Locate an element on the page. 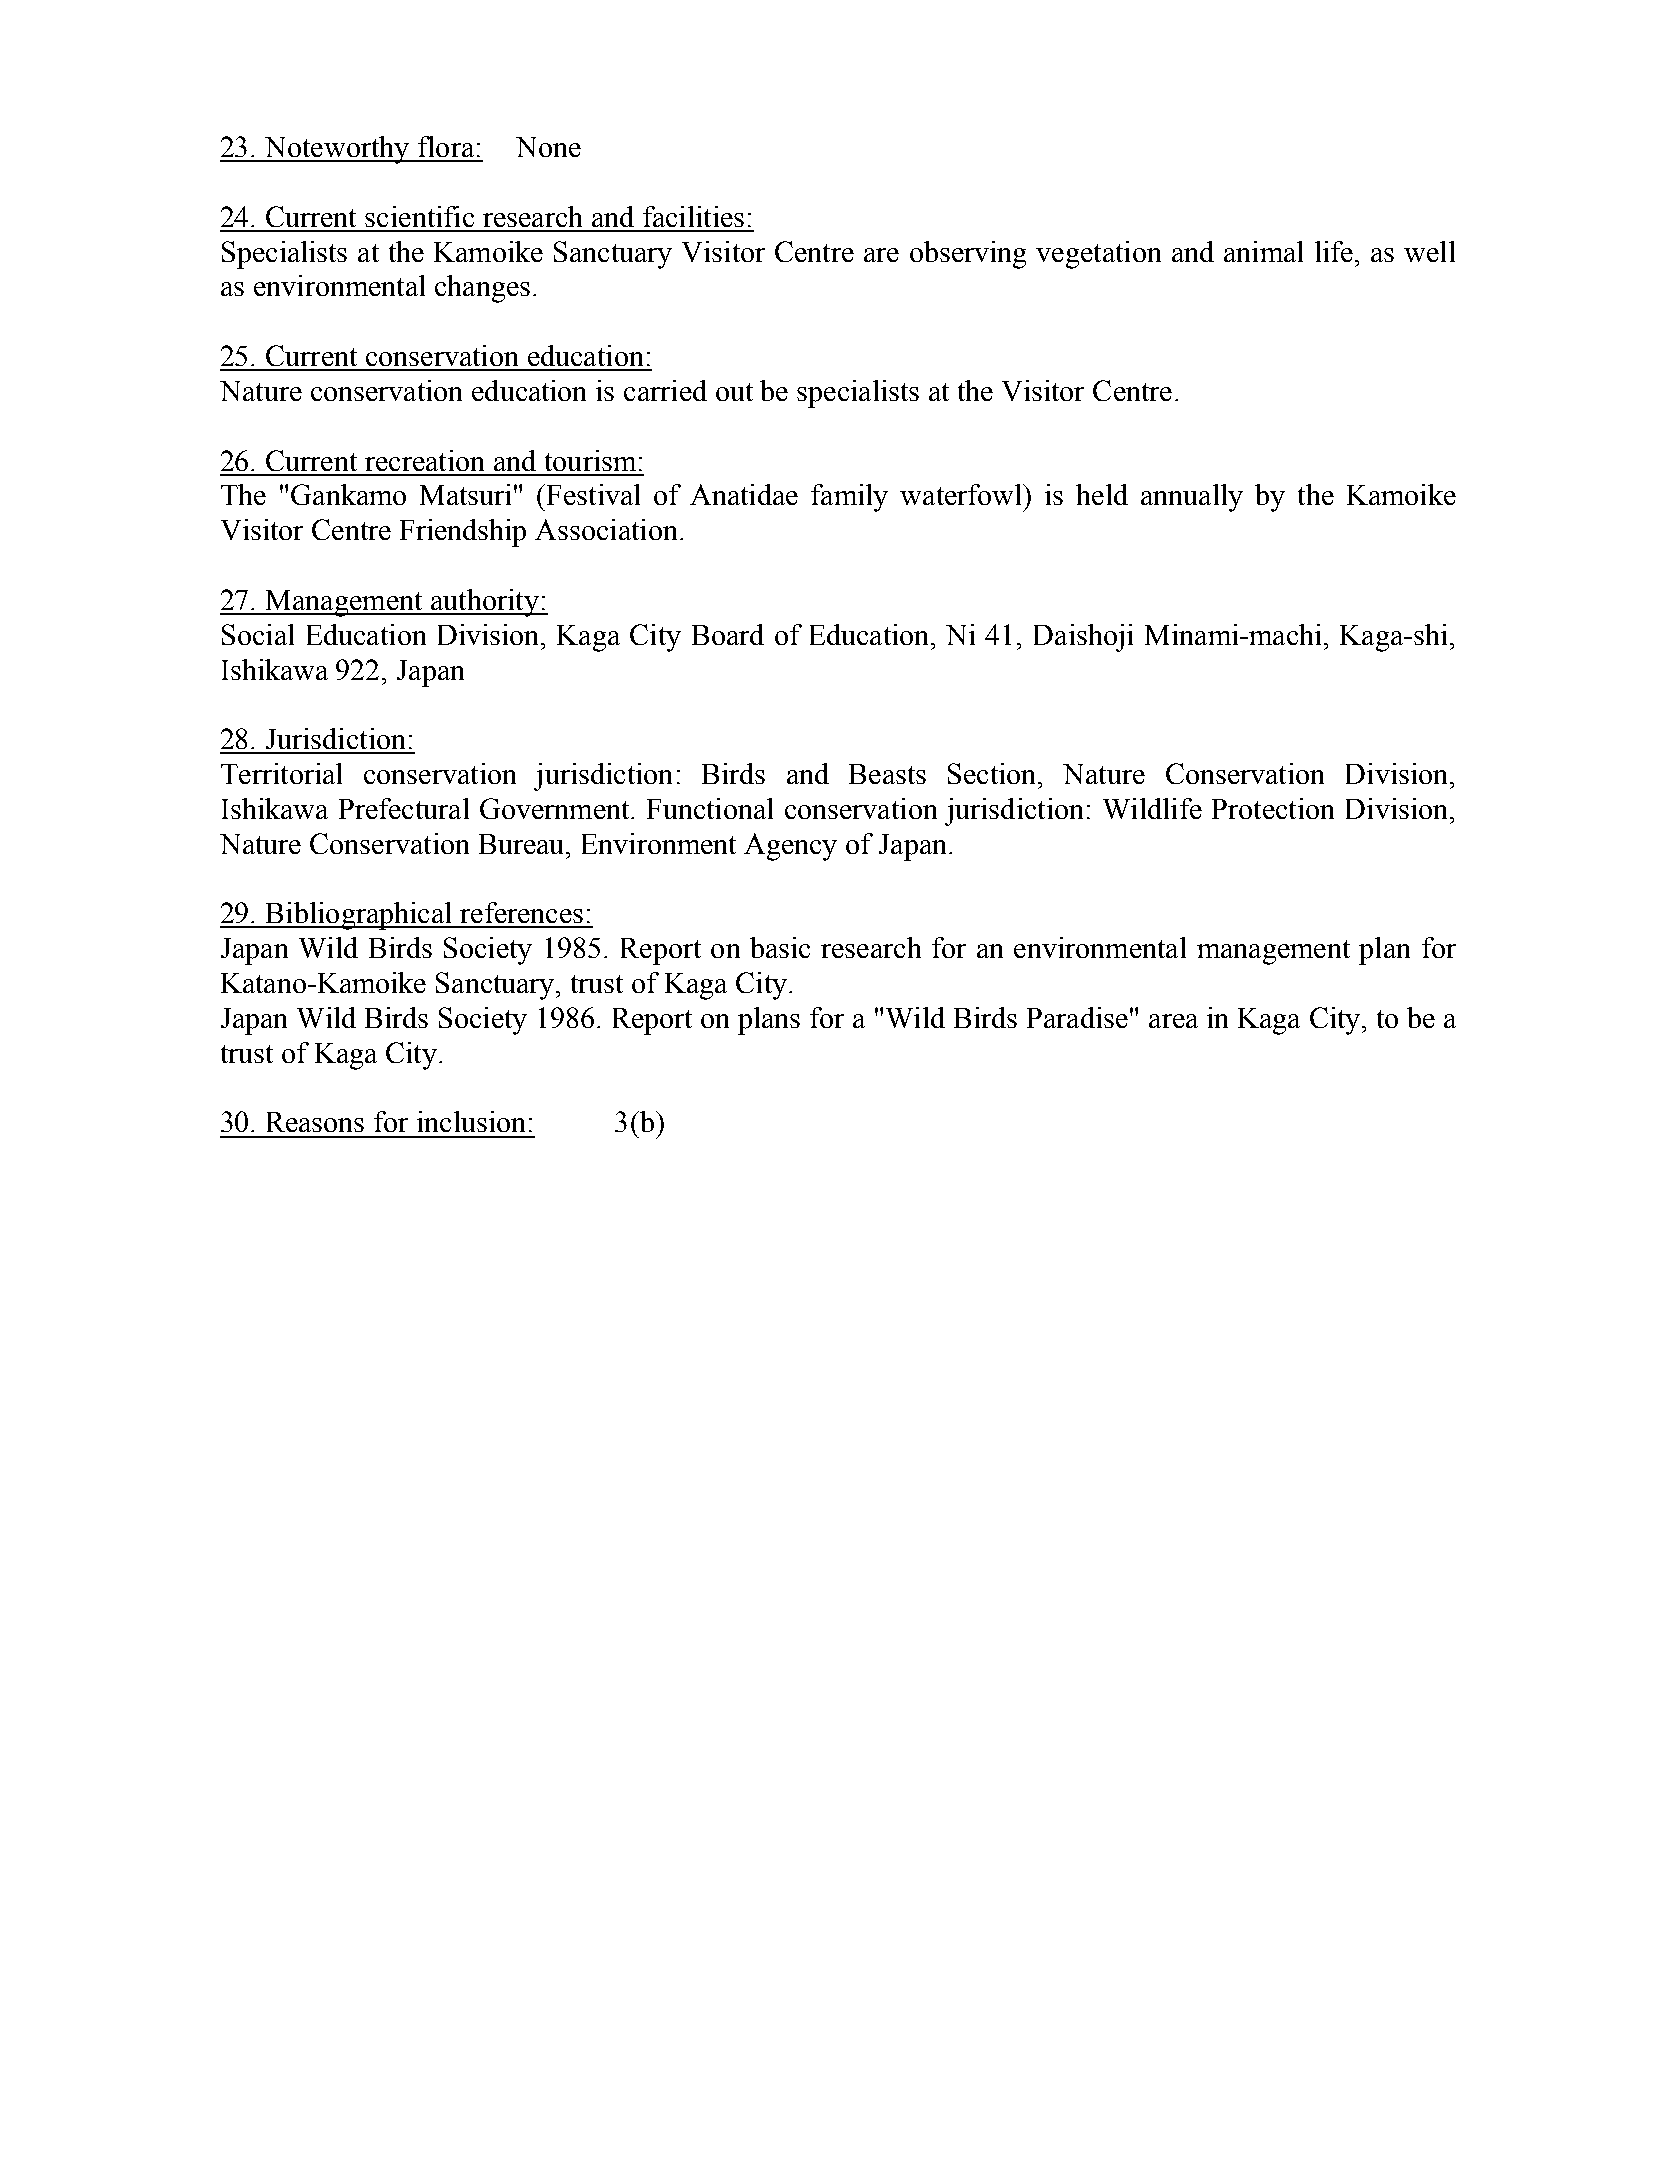 This document has width=1676, height=2169. out is located at coordinates (734, 392).
